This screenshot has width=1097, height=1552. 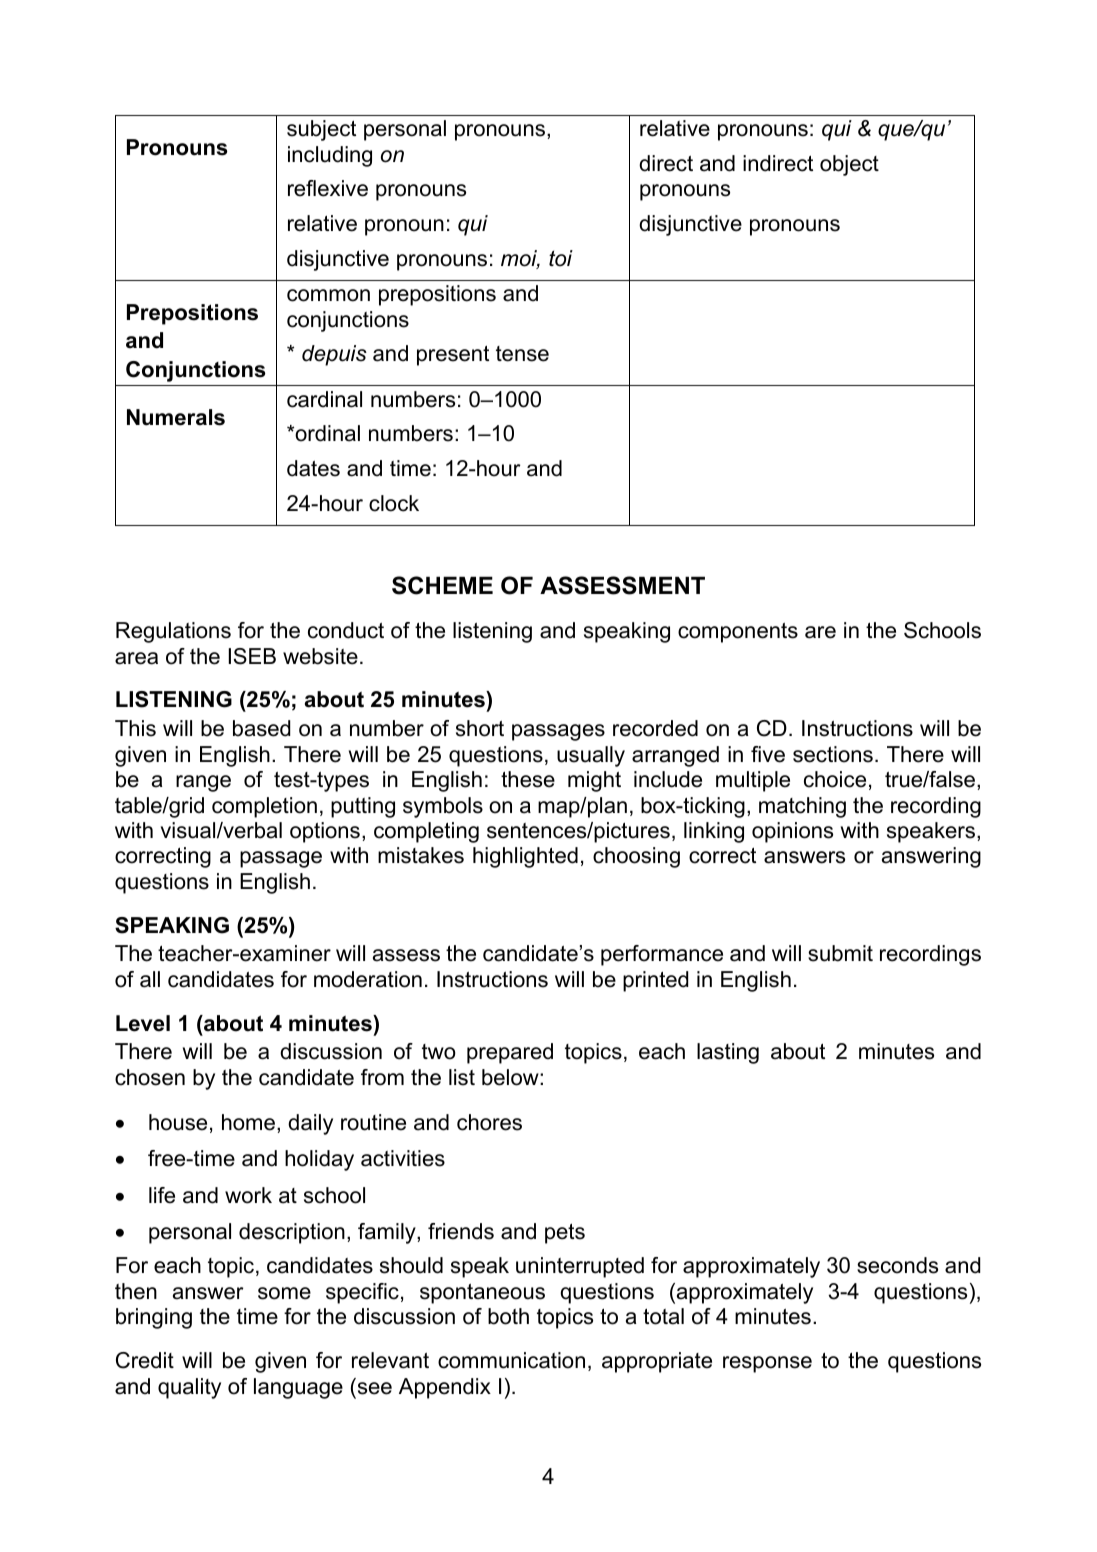 I want to click on toi, so click(x=561, y=258).
